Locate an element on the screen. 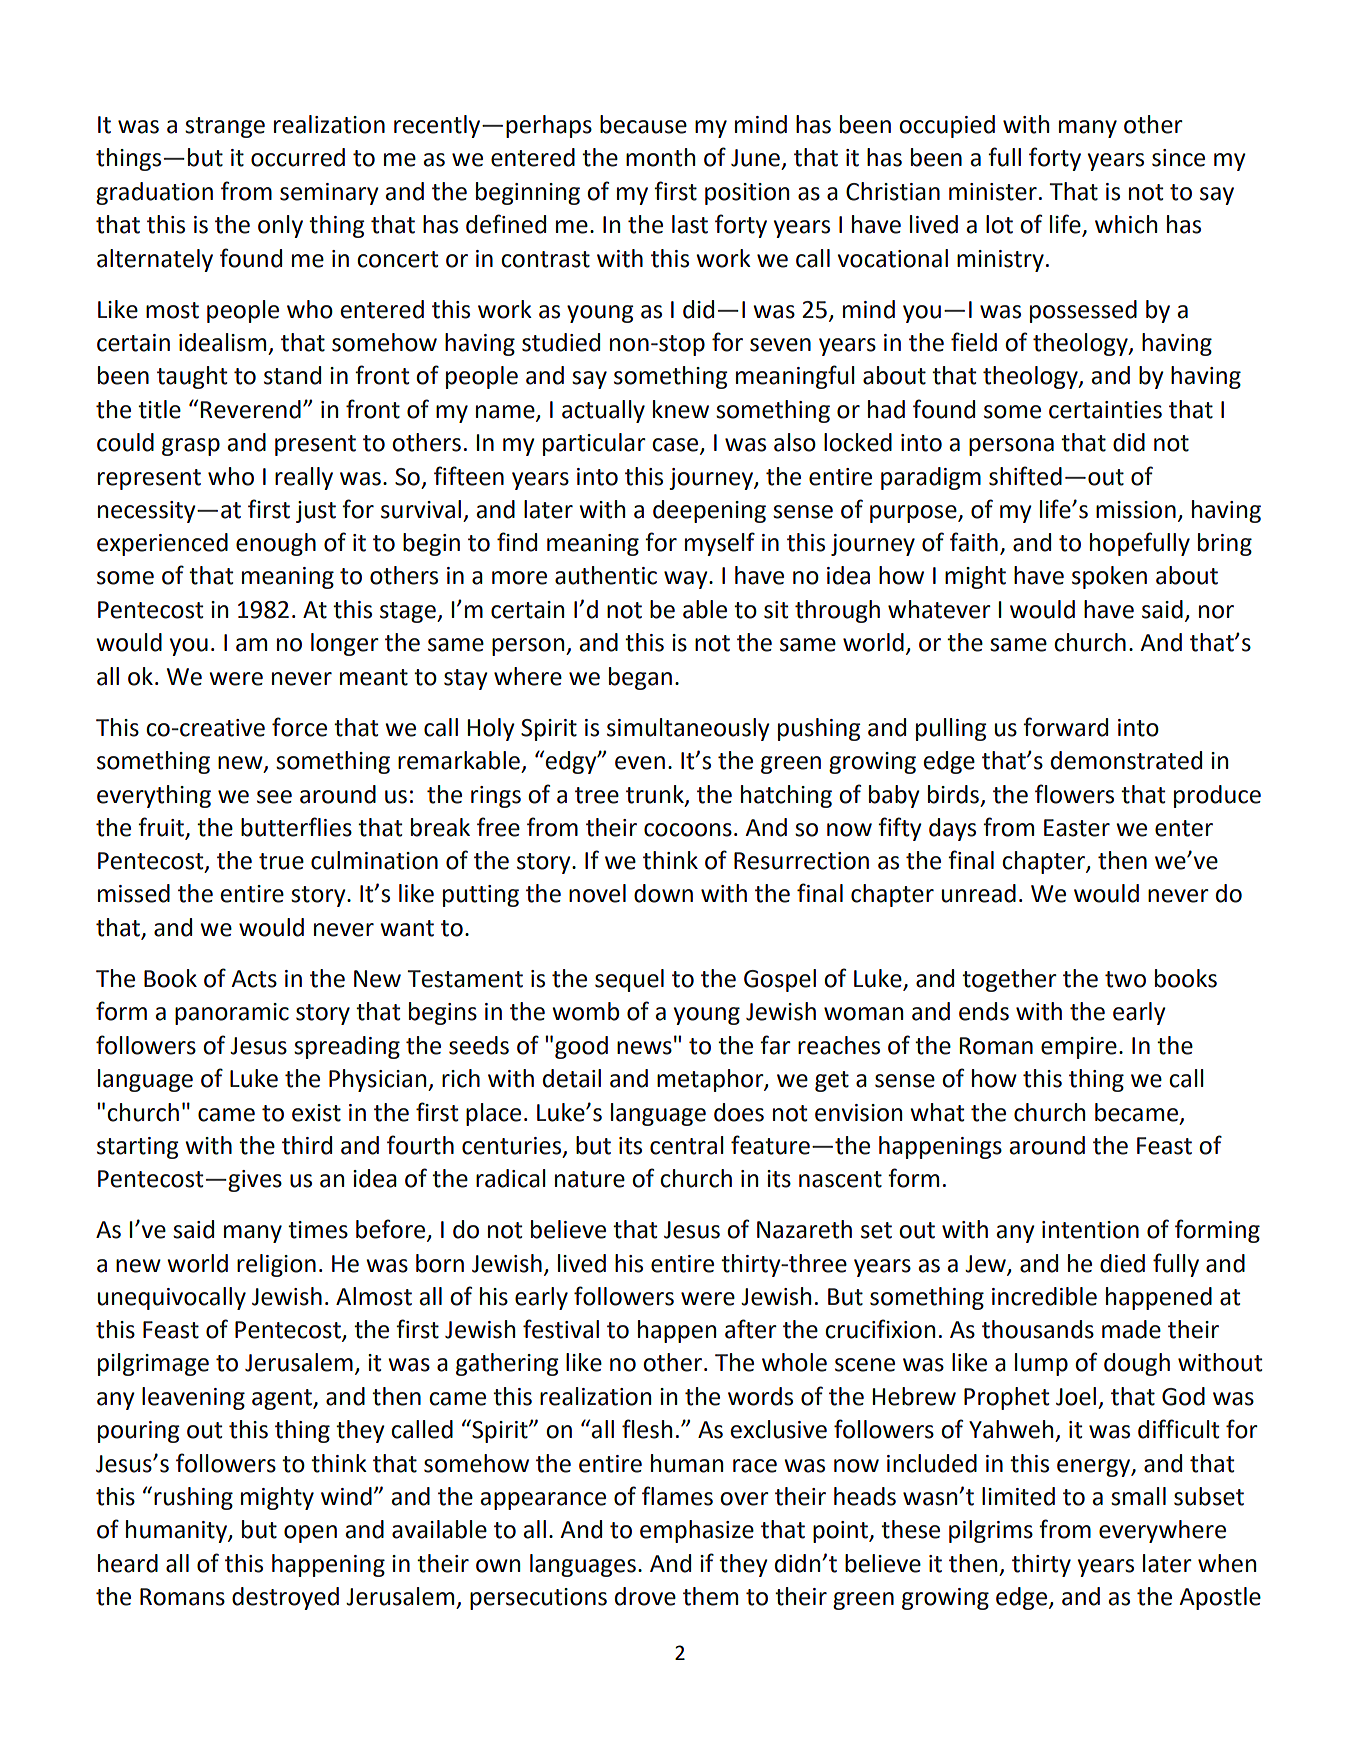 Image resolution: width=1361 pixels, height=1761 pixels. month is located at coordinates (660, 157).
